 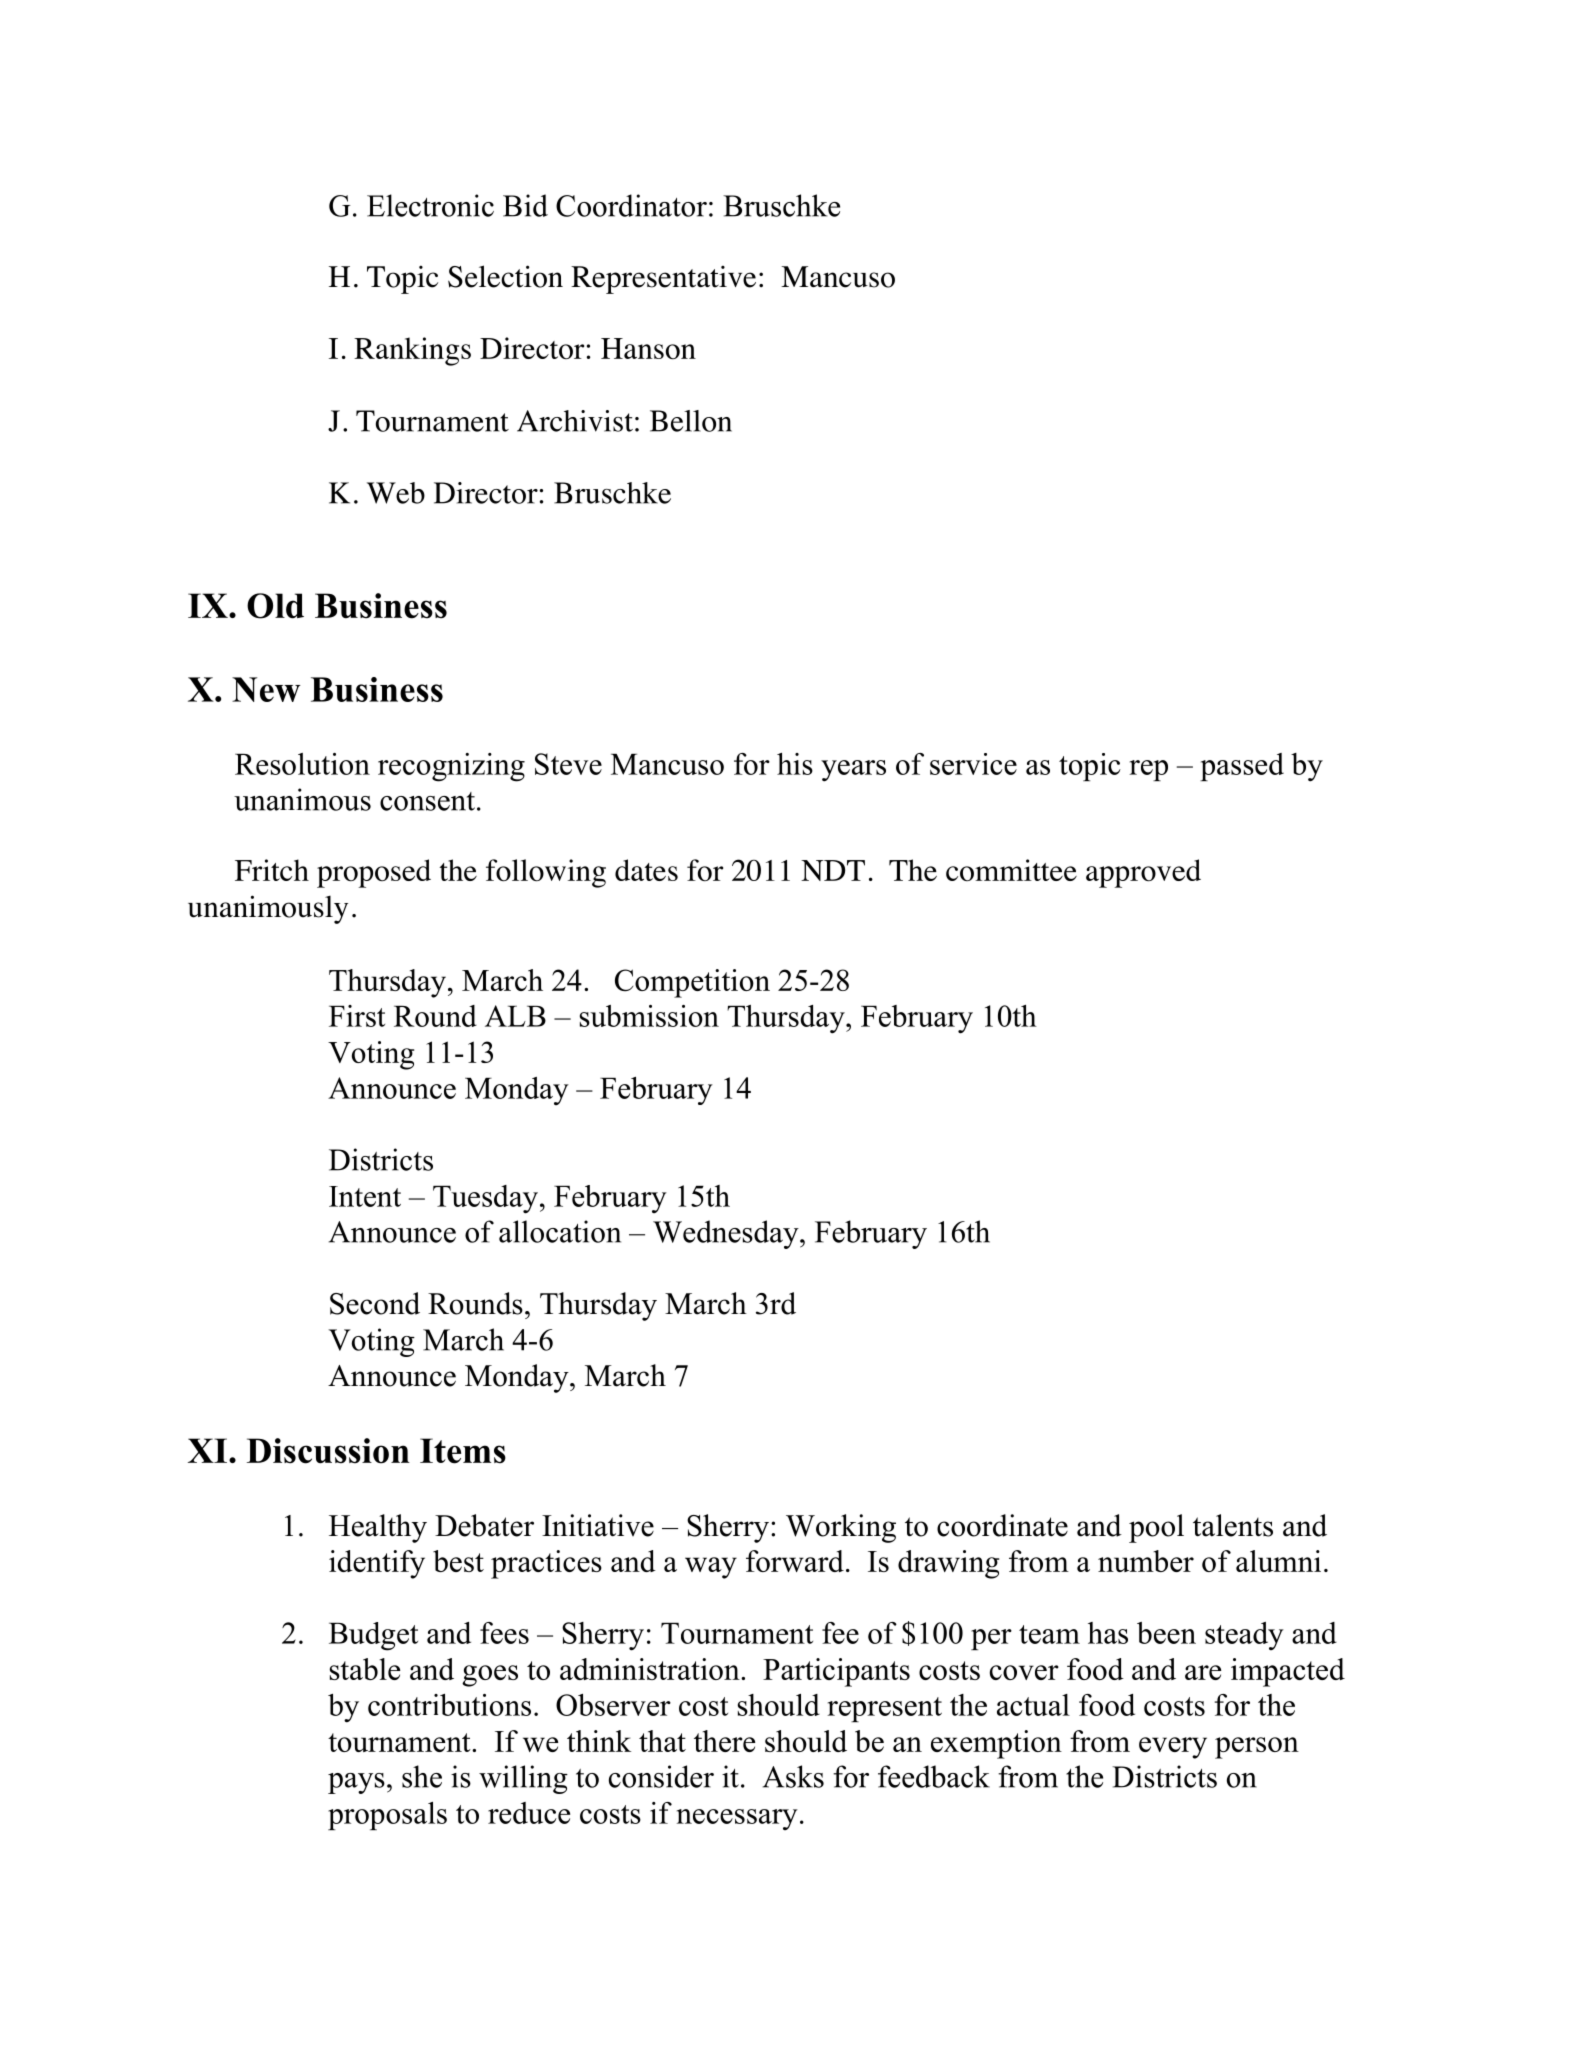 I want to click on Hanson, so click(x=648, y=348).
